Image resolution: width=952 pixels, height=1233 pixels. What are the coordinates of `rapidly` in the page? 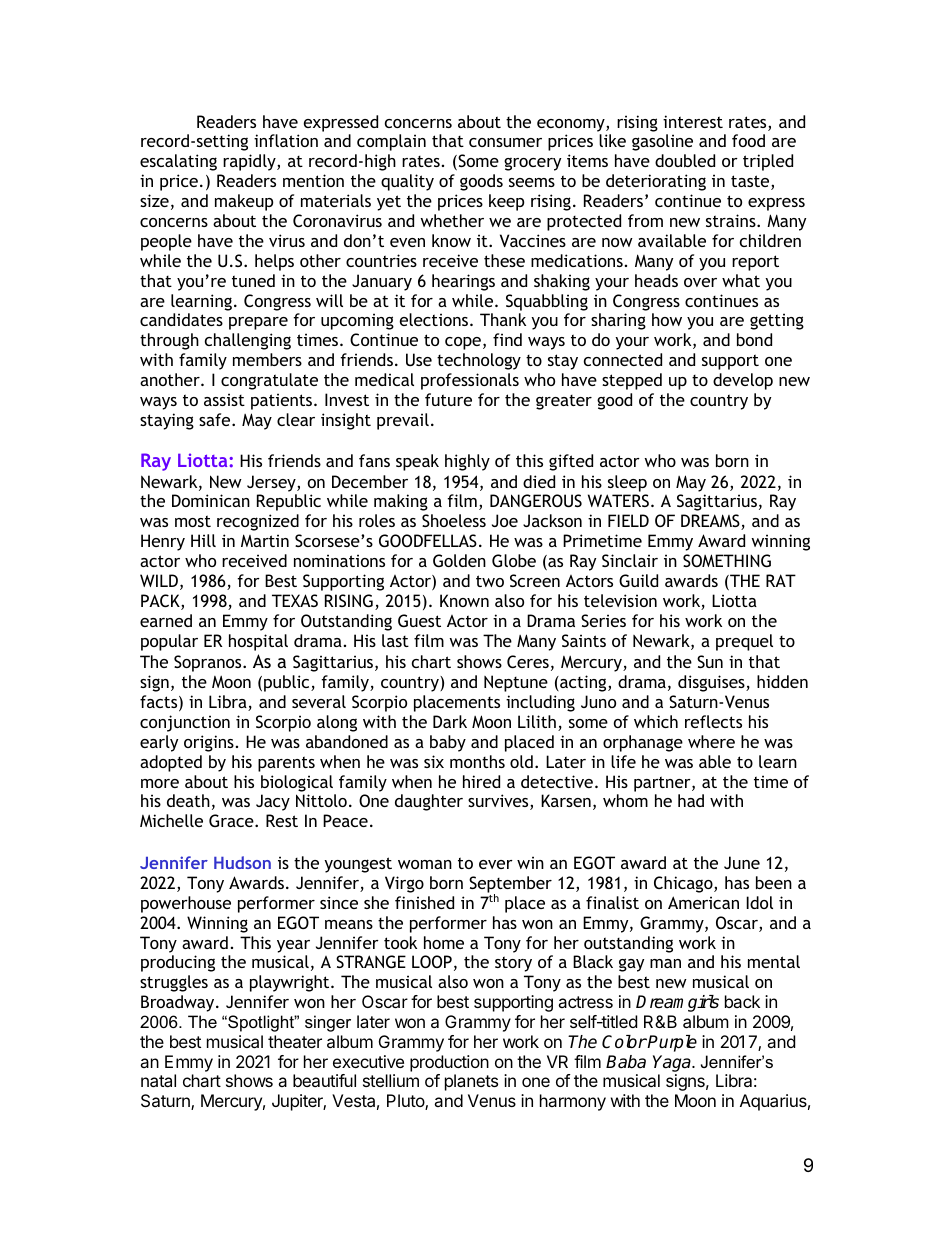 It's located at (250, 162).
